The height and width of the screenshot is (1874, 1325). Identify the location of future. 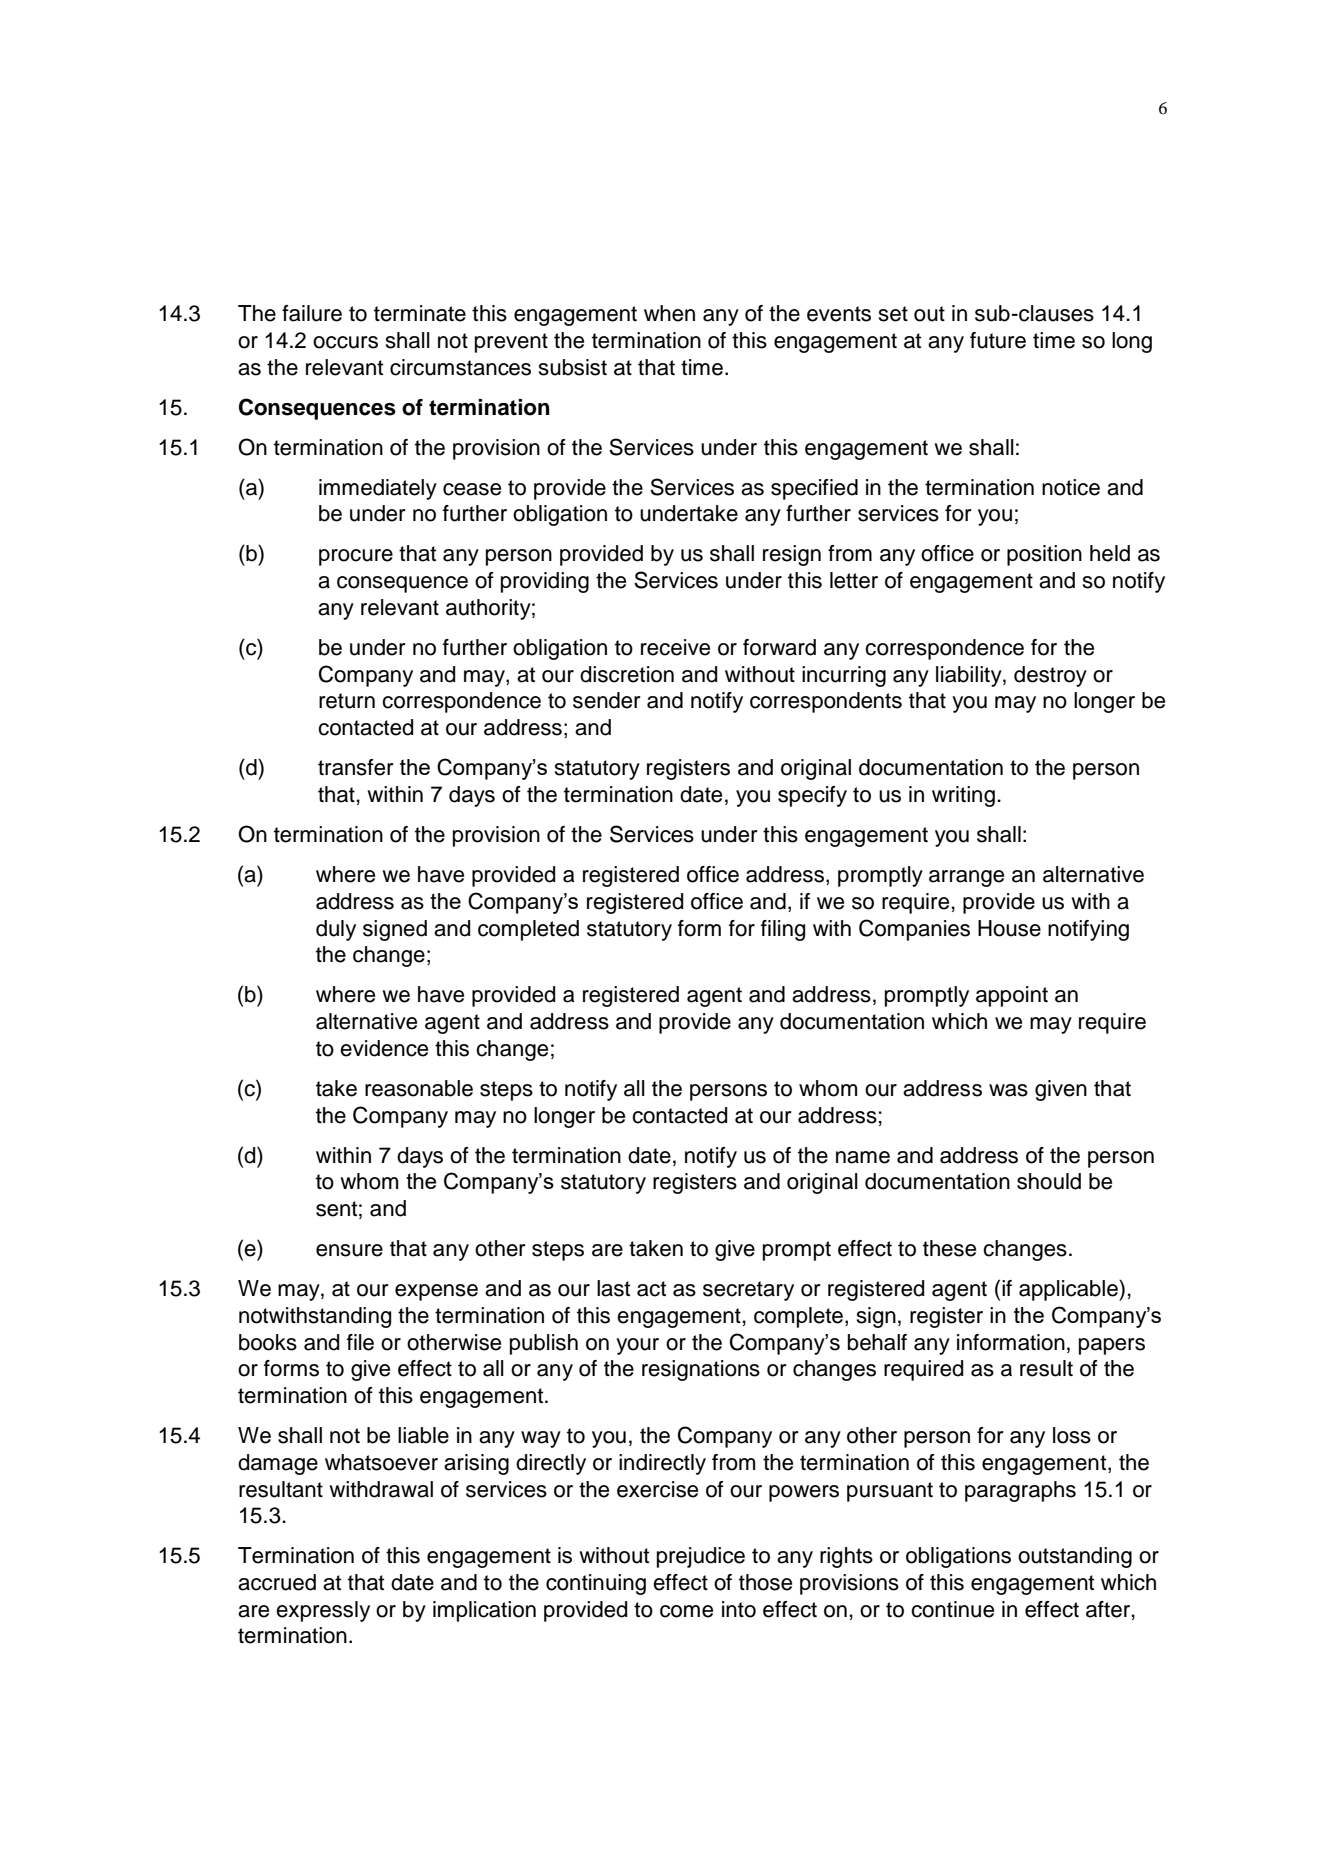
(998, 340).
